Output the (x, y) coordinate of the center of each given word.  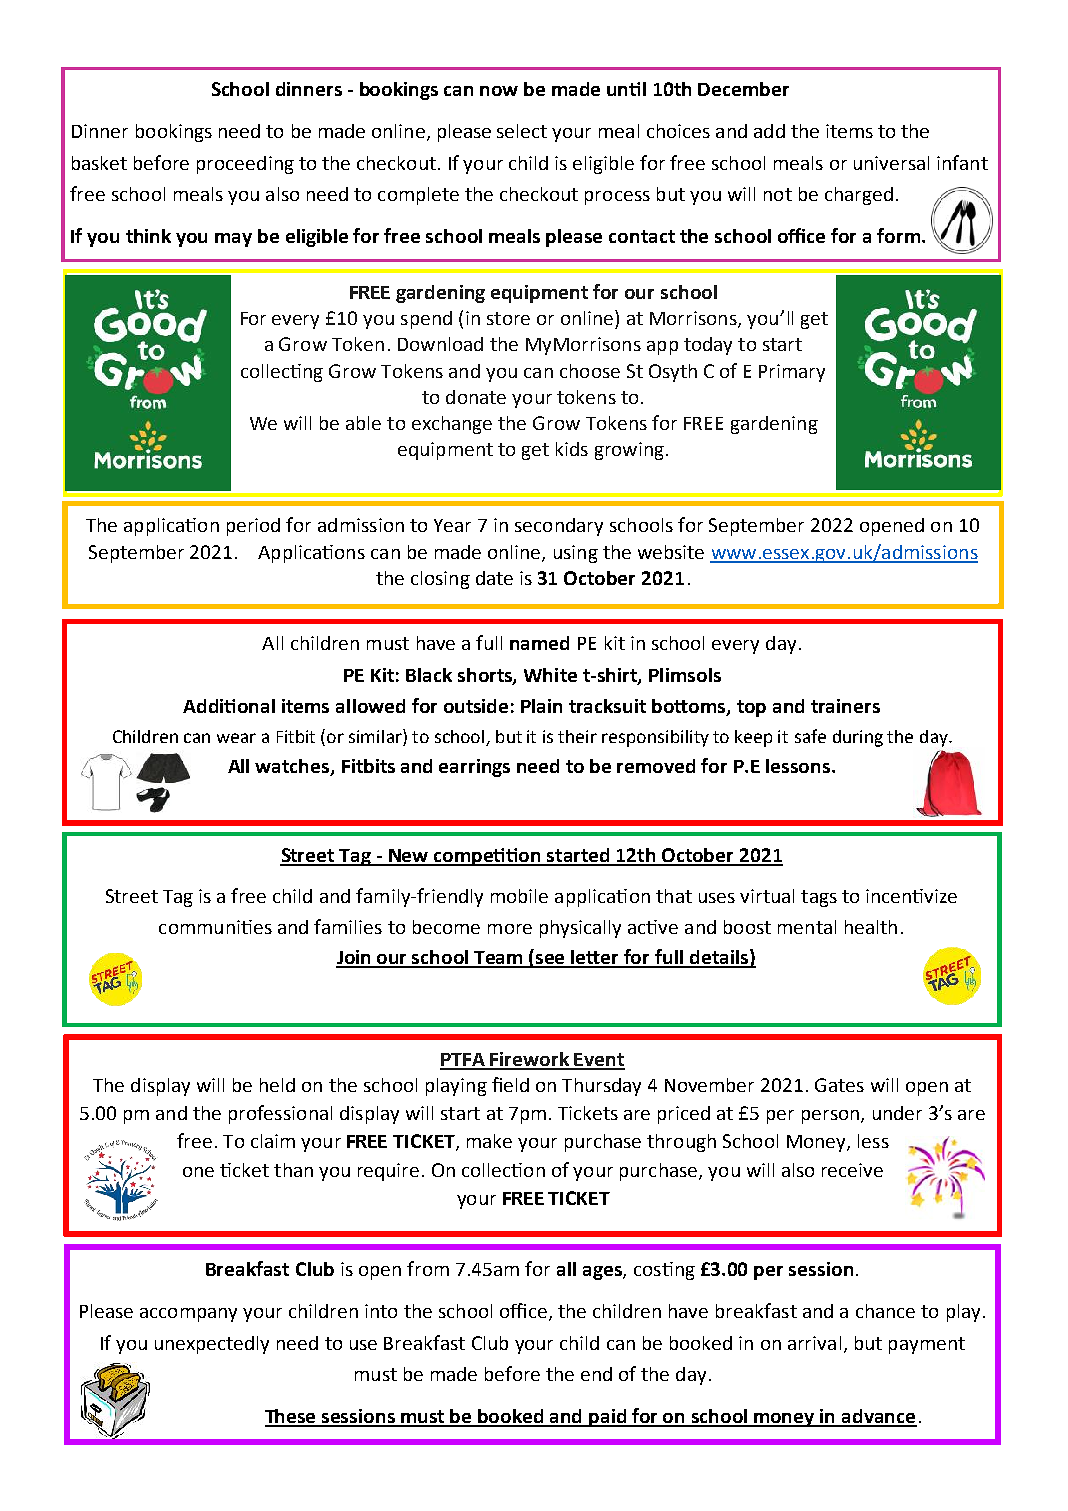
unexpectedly (212, 1345)
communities (215, 927)
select (522, 131)
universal (891, 163)
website (671, 552)
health (871, 927)
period (253, 527)
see (551, 960)
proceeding (245, 165)
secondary (559, 527)
